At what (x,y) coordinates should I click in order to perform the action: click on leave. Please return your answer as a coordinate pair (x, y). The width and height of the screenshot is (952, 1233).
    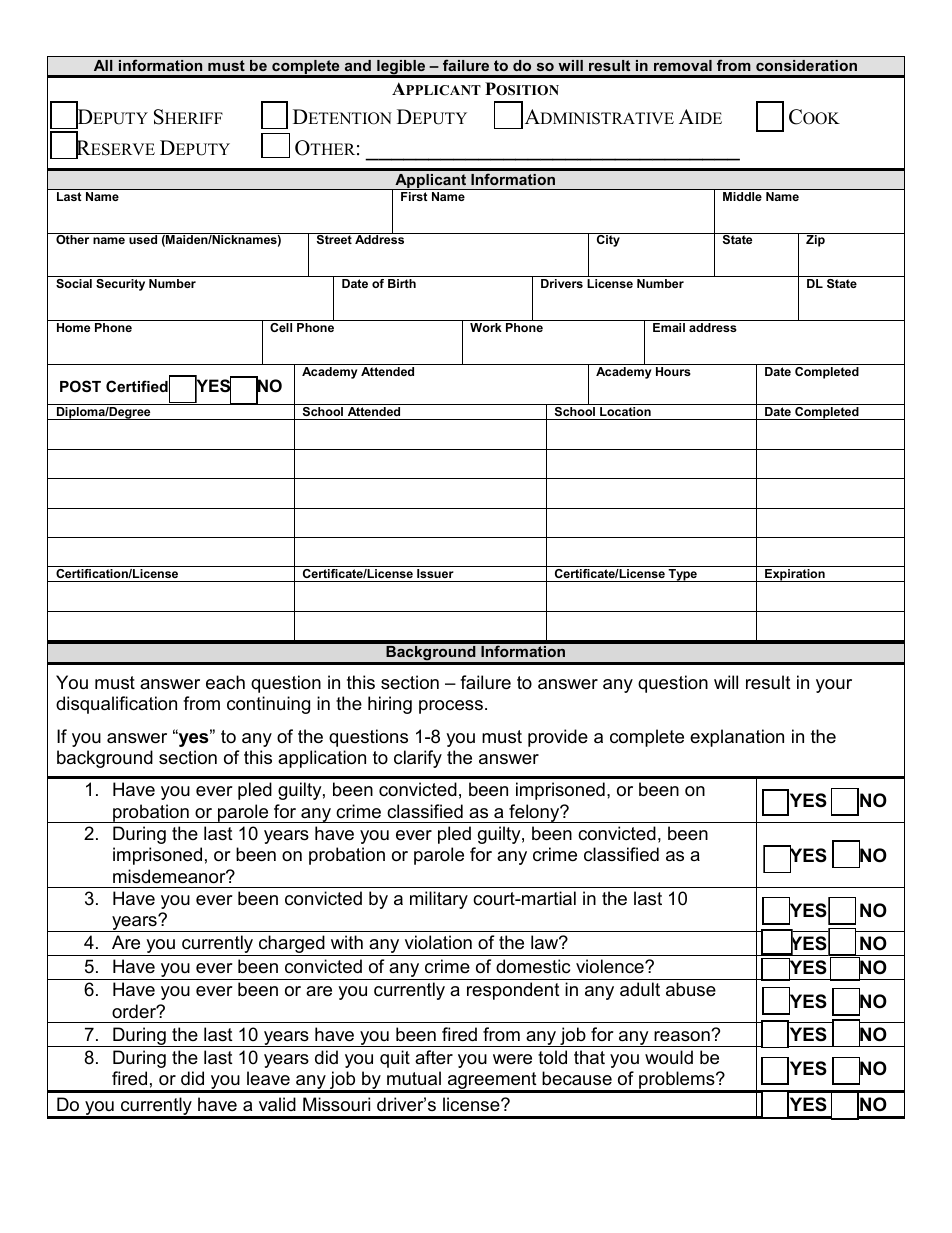
    Looking at the image, I should click on (268, 1078).
